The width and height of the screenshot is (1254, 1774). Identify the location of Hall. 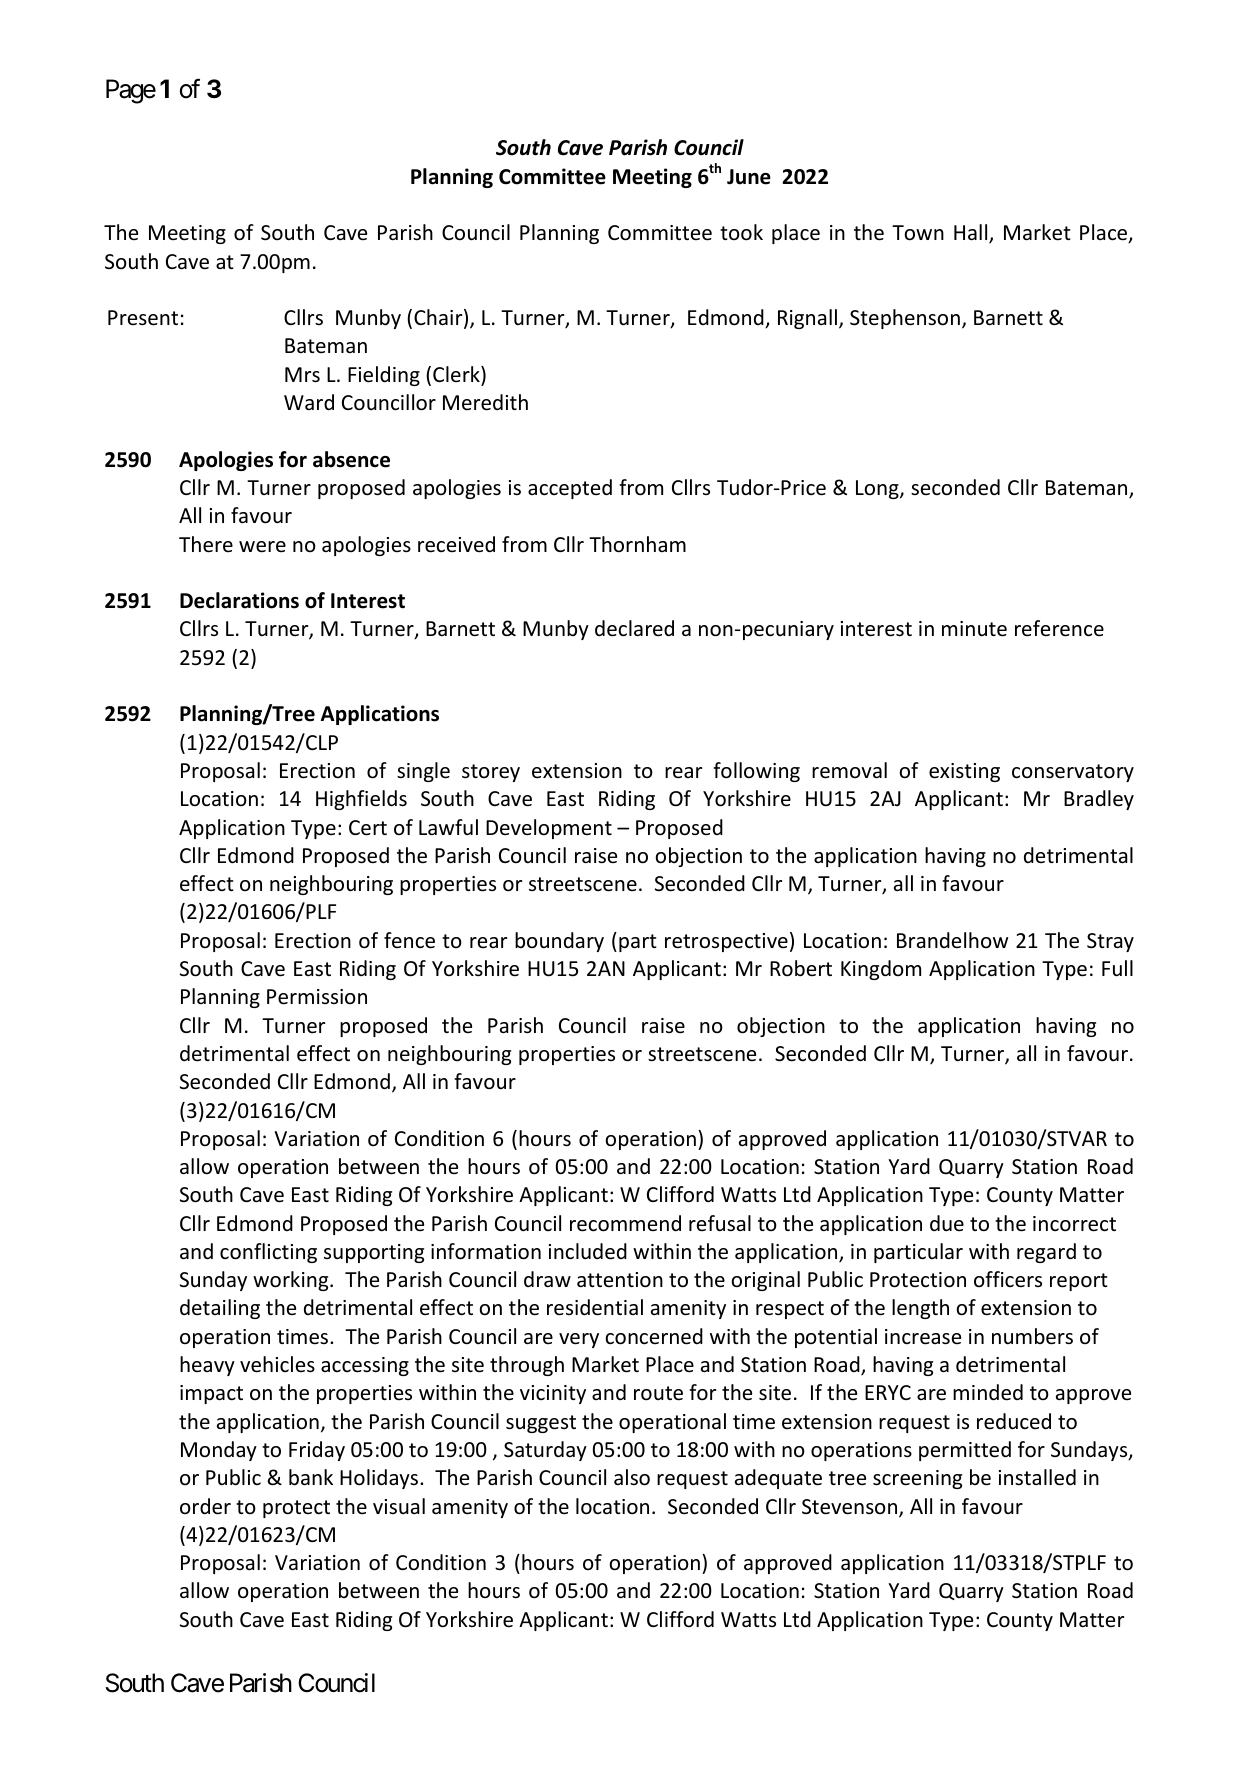
(972, 233).
